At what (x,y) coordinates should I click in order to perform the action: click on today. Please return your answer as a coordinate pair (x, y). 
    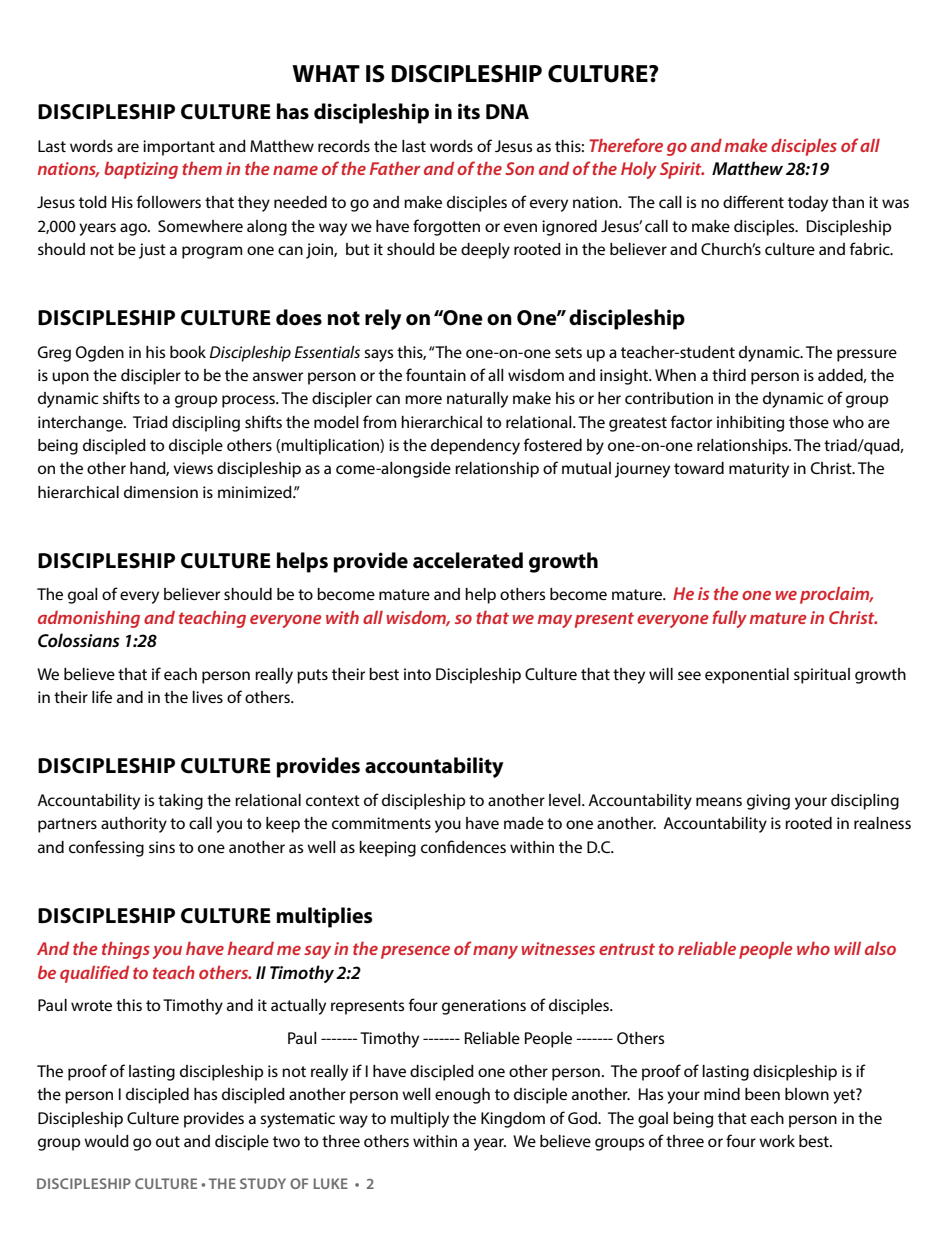
    Looking at the image, I should click on (808, 204).
